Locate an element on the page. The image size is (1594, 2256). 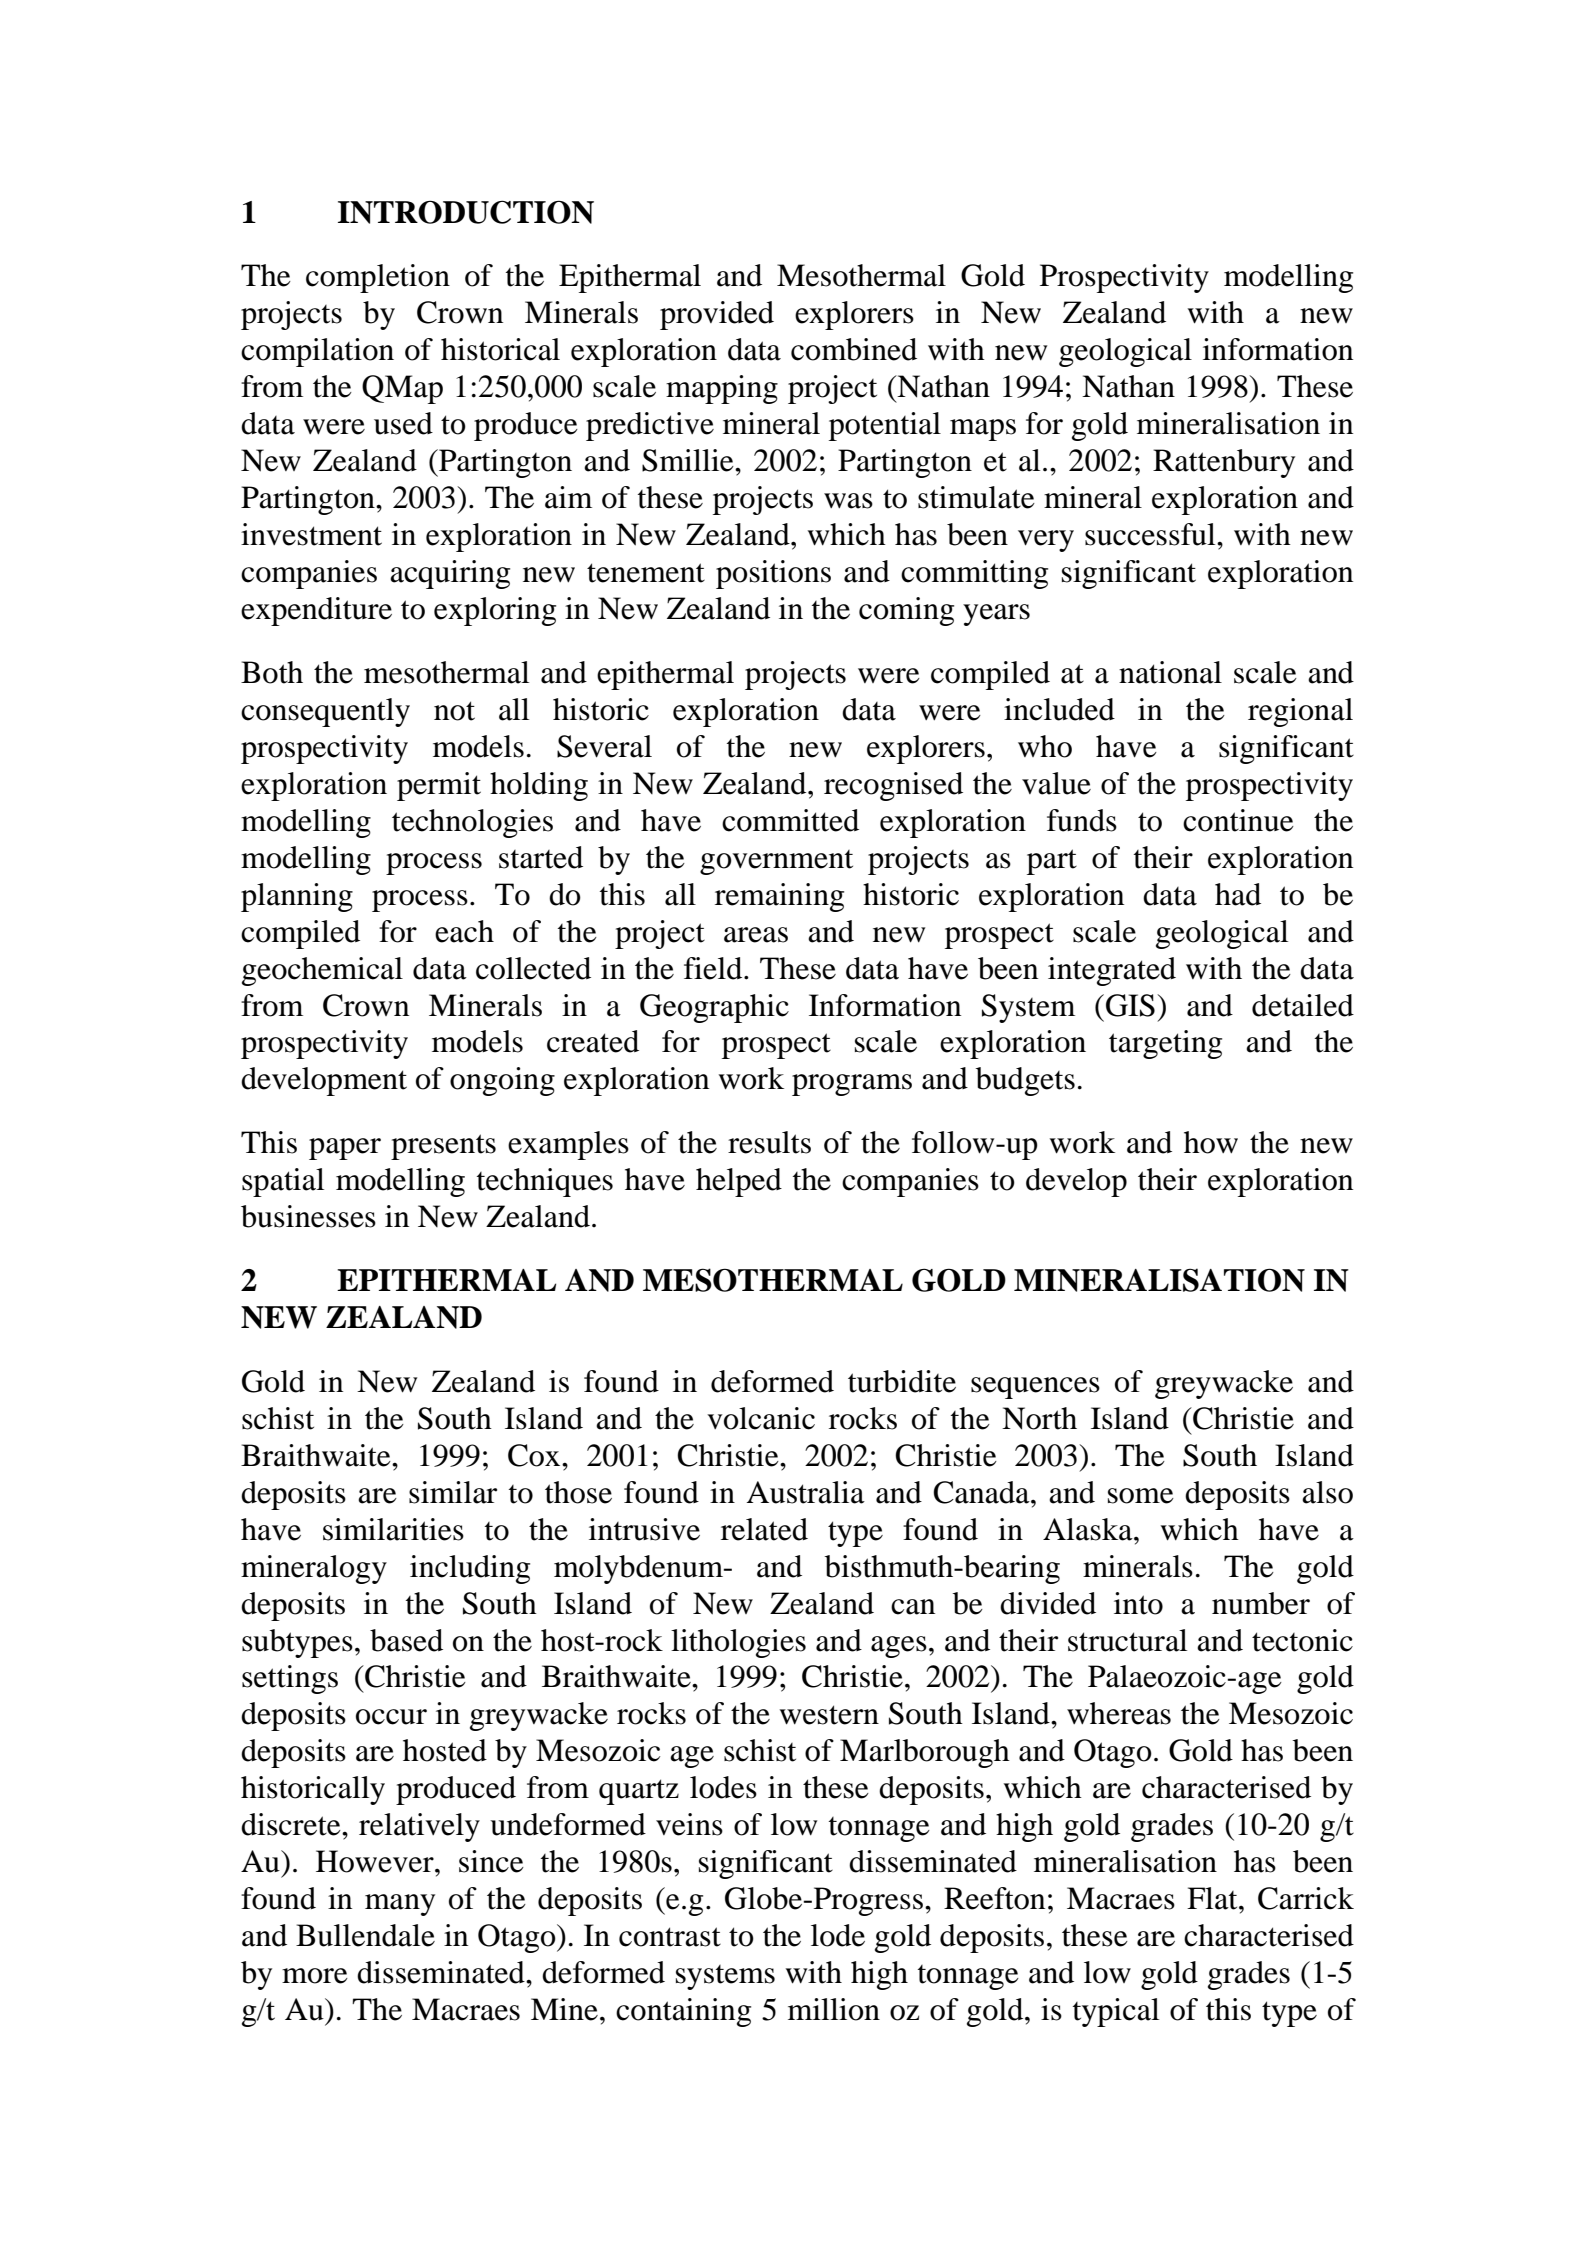
volcanic is located at coordinates (761, 1418).
